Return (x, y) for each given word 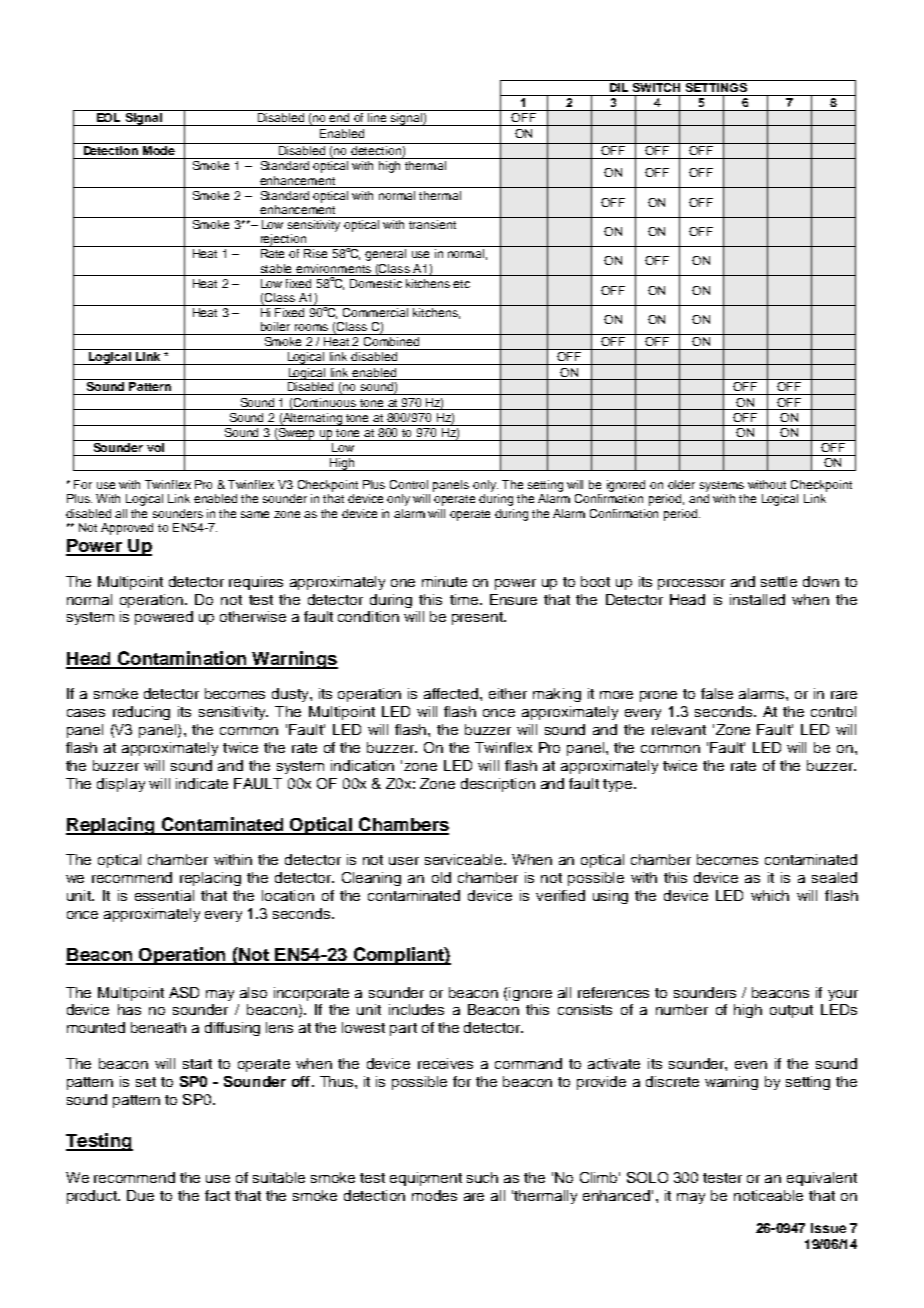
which (770, 895)
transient (433, 223)
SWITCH (656, 86)
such (482, 1177)
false (717, 693)
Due (140, 1195)
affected (452, 693)
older (681, 484)
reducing (141, 713)
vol (155, 446)
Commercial (376, 311)
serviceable (465, 859)
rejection (284, 240)
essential (164, 895)
